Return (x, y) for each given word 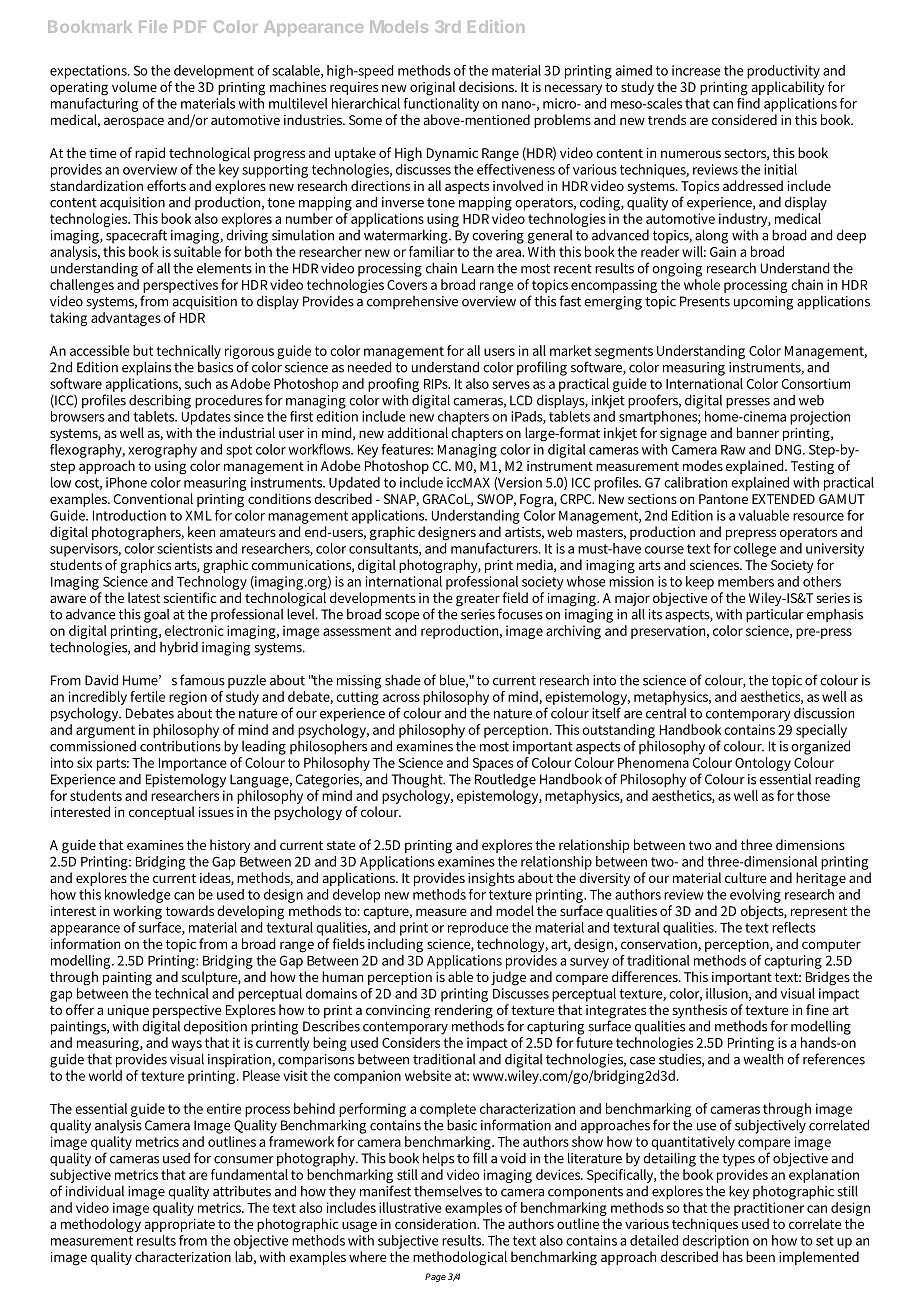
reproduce (478, 929)
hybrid (179, 648)
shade (403, 680)
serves (511, 385)
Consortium (816, 383)
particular (775, 615)
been (760, 1256)
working (137, 912)
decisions (488, 86)
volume (134, 86)
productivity (783, 72)
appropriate (180, 1225)
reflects (794, 927)
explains (146, 368)
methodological (460, 1258)
